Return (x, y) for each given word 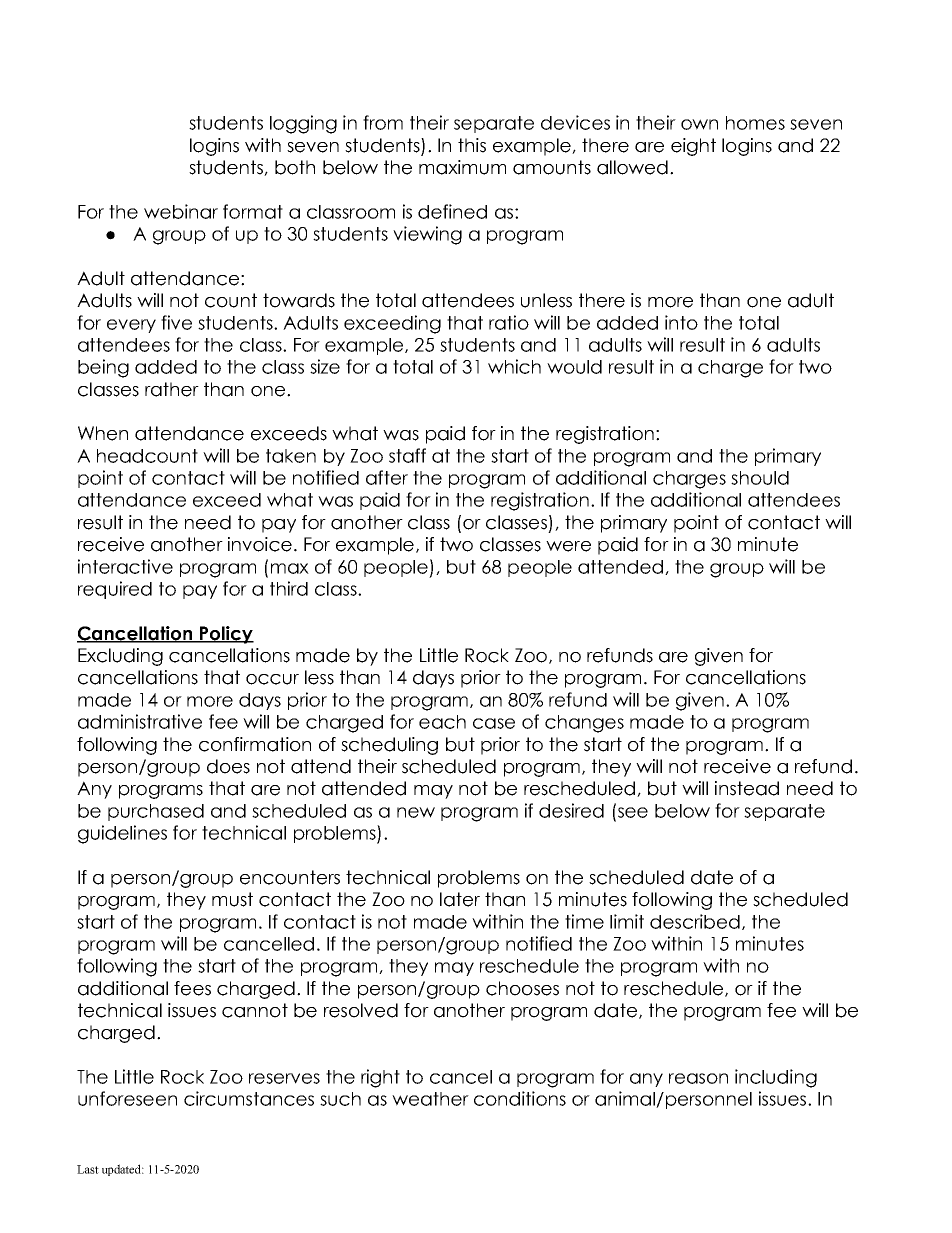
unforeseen (127, 1098)
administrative (140, 721)
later (460, 899)
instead (747, 788)
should (760, 478)
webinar (181, 211)
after (387, 477)
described (695, 921)
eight (693, 147)
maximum (462, 167)
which (514, 366)
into (681, 322)
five (176, 322)
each (442, 722)
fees (192, 988)
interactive (125, 566)
